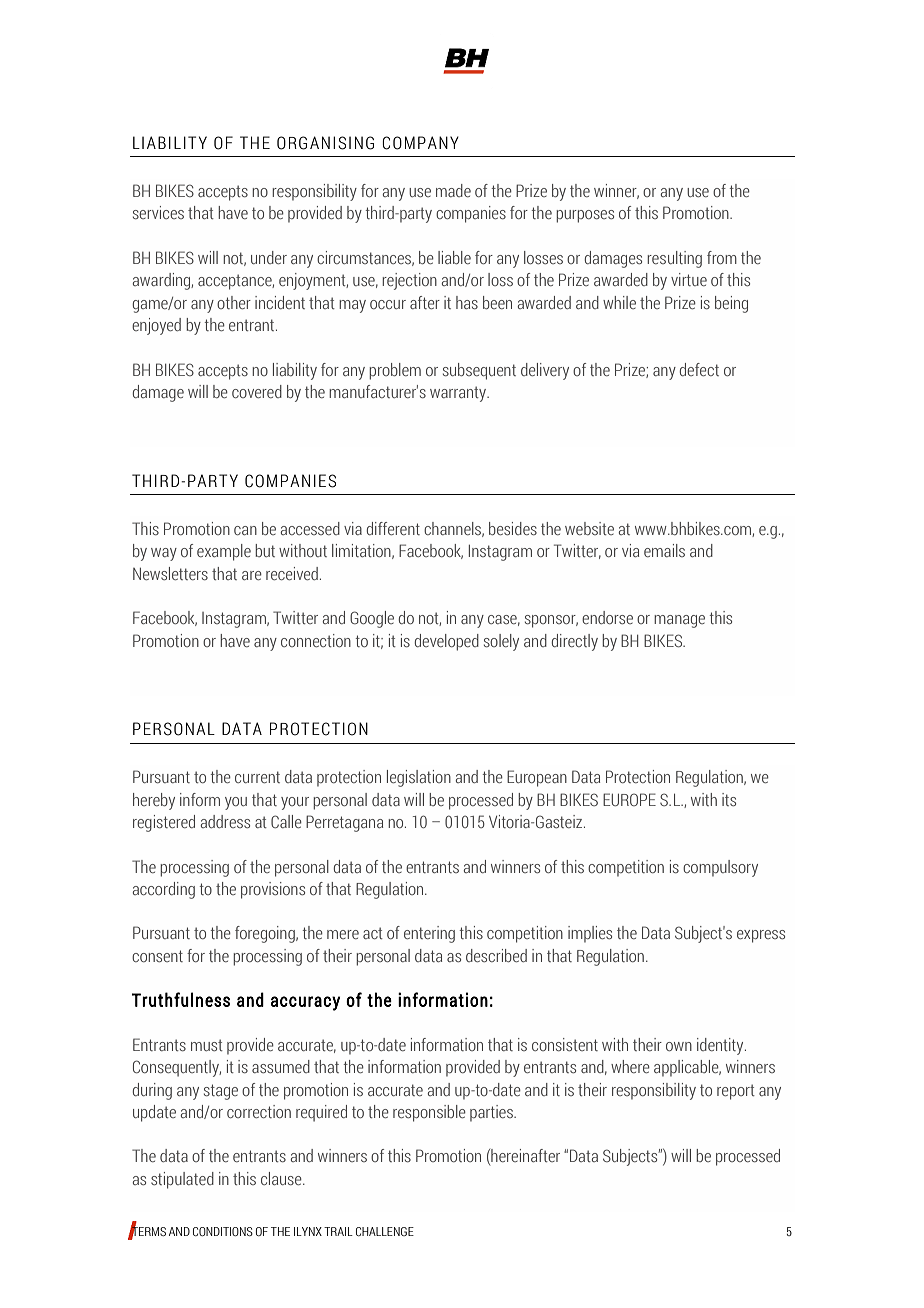 The image size is (924, 1308). I want to click on CONDITIONS, so click(223, 1231).
